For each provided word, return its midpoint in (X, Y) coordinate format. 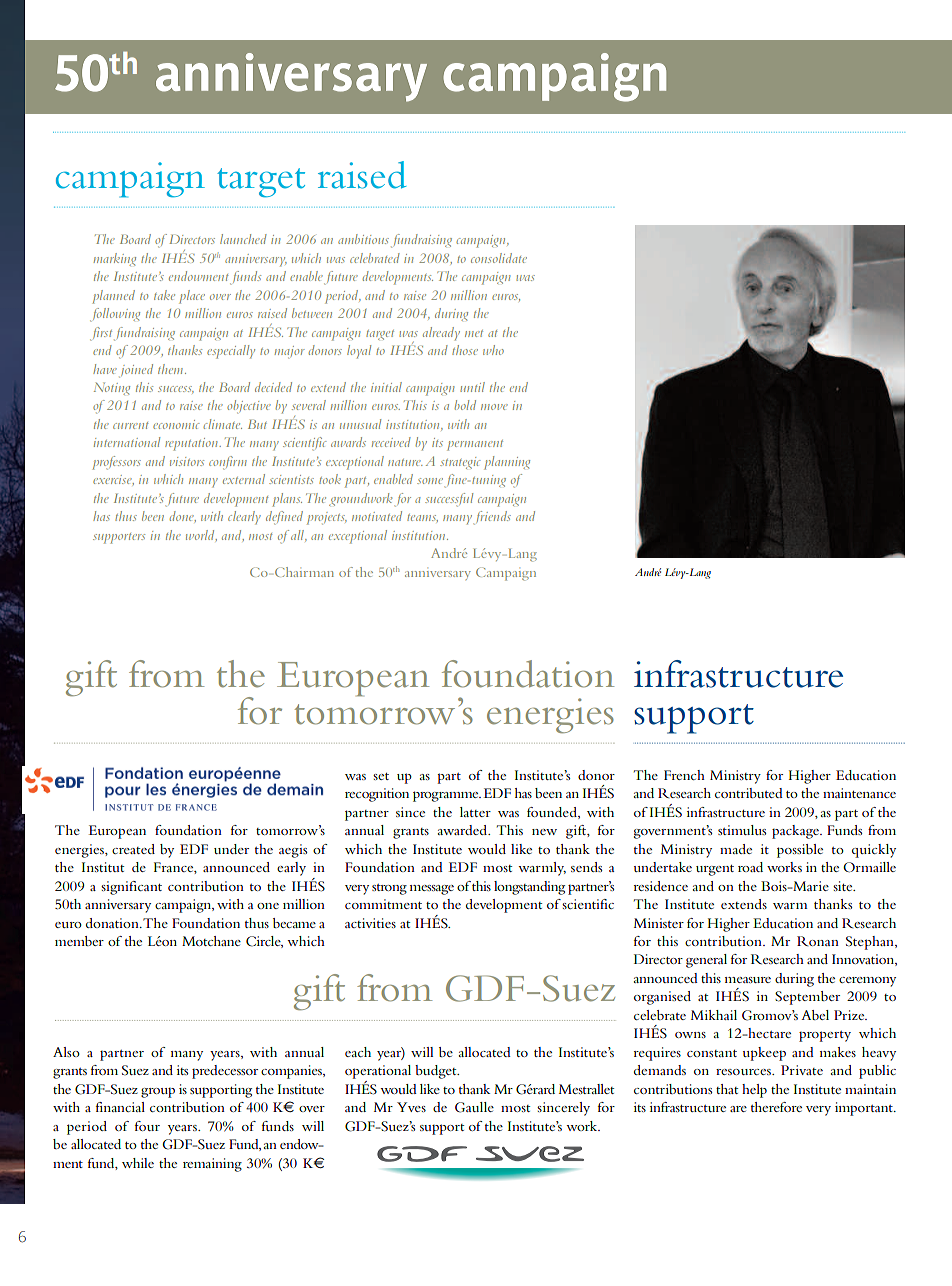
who (493, 350)
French (684, 775)
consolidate (499, 258)
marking (115, 259)
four (147, 1126)
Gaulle (474, 1107)
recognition (377, 795)
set (381, 776)
